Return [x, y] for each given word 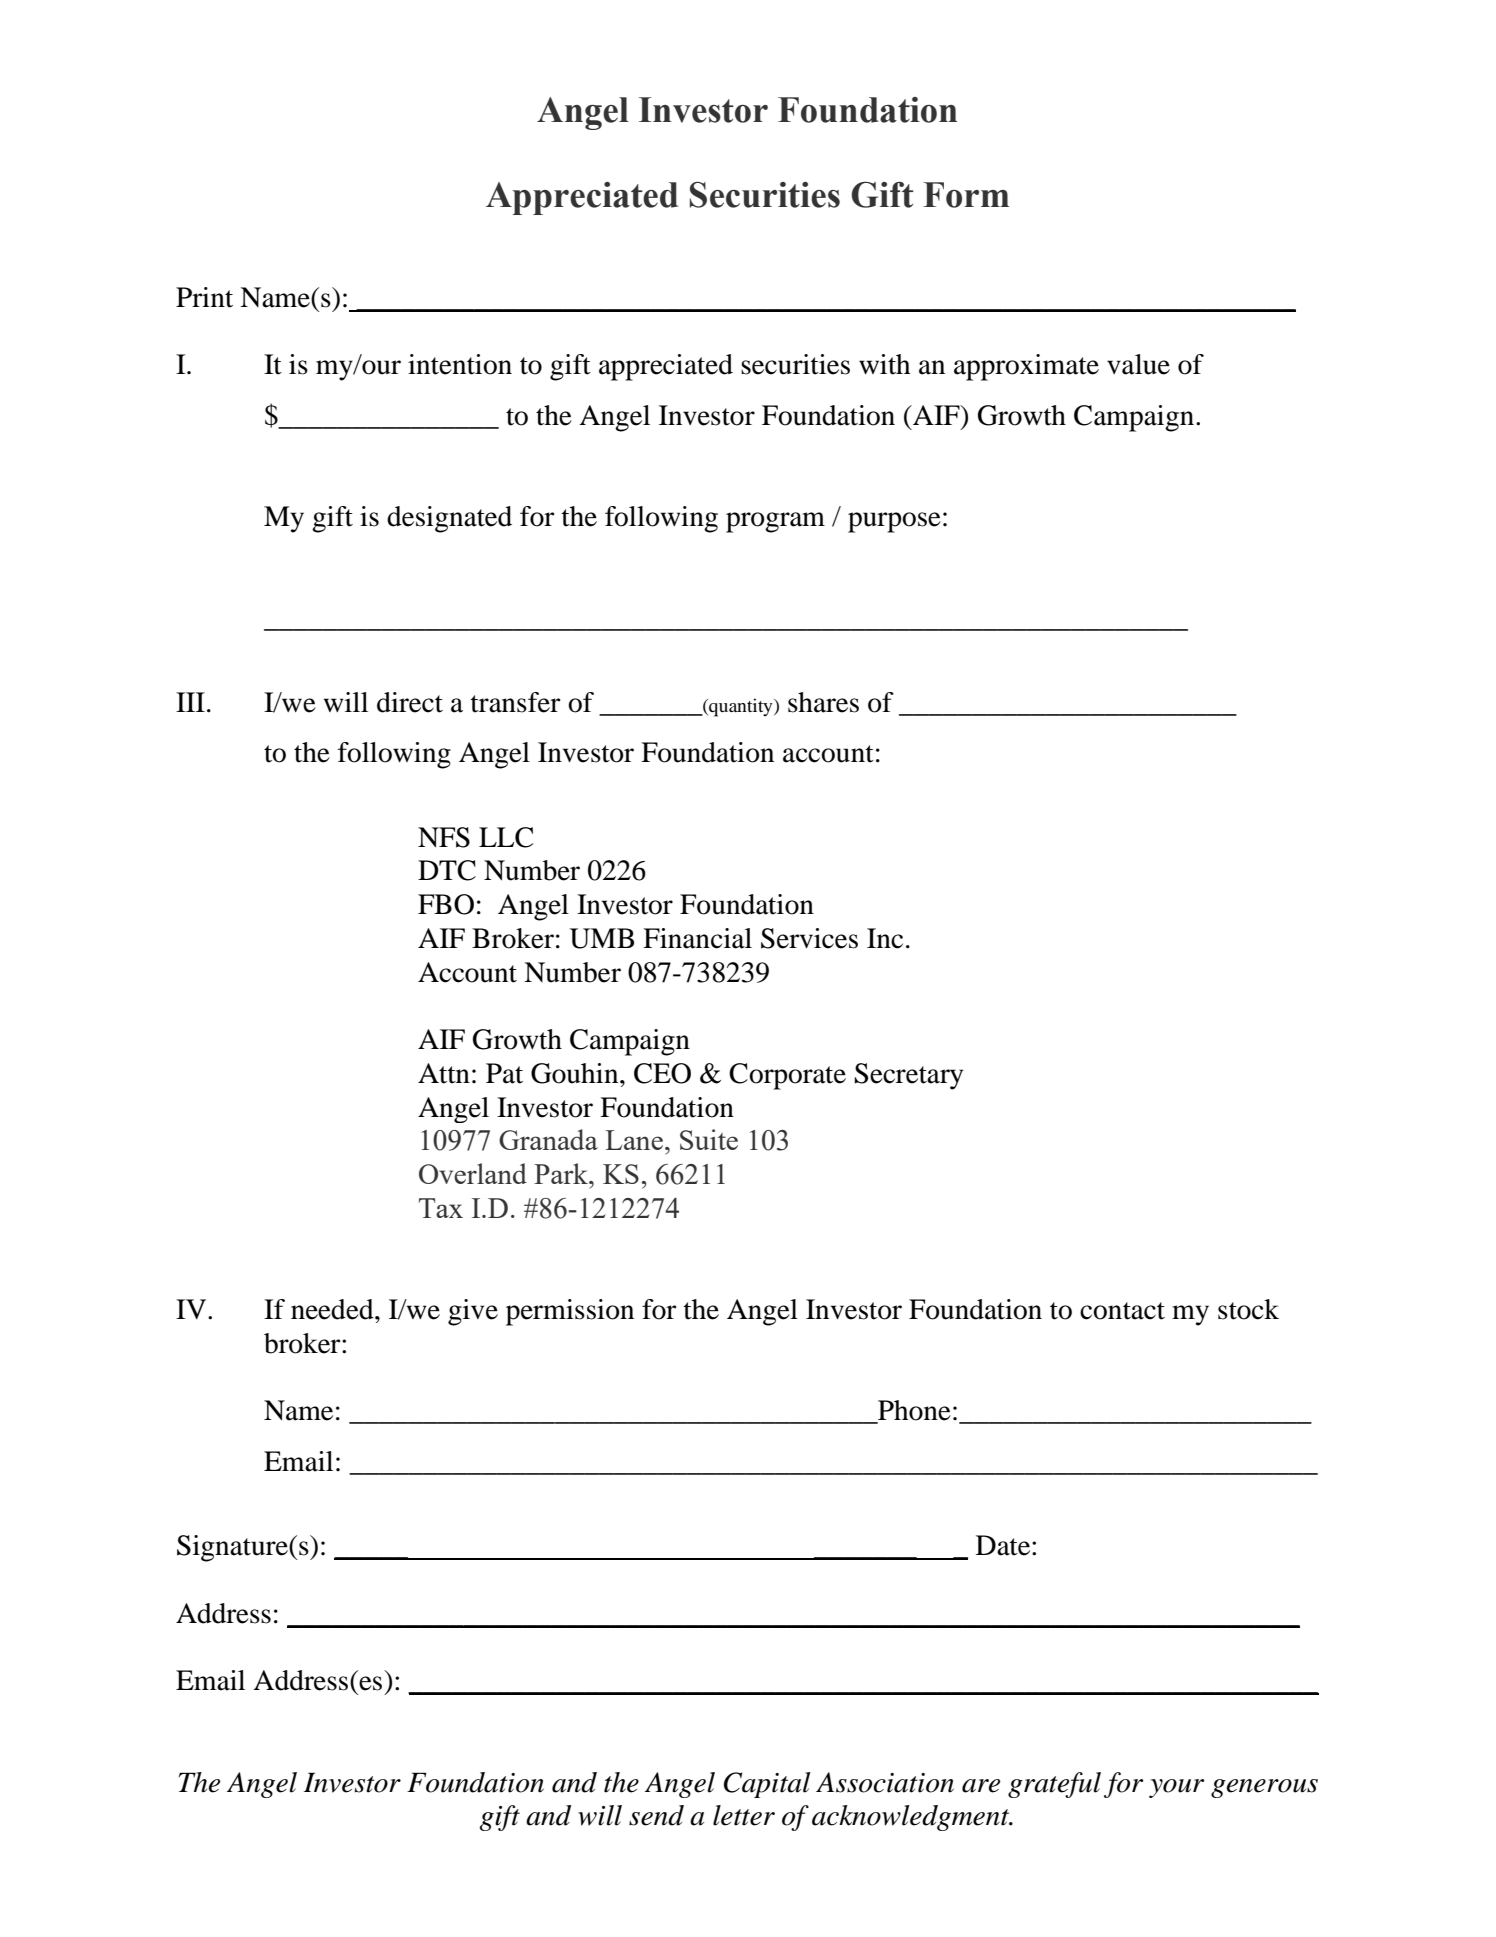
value [1138, 364]
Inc [885, 938]
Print [204, 297]
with [884, 364]
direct [410, 702]
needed [333, 1309]
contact [1122, 1311]
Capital [767, 1785]
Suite [709, 1139]
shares [823, 702]
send [656, 1815]
